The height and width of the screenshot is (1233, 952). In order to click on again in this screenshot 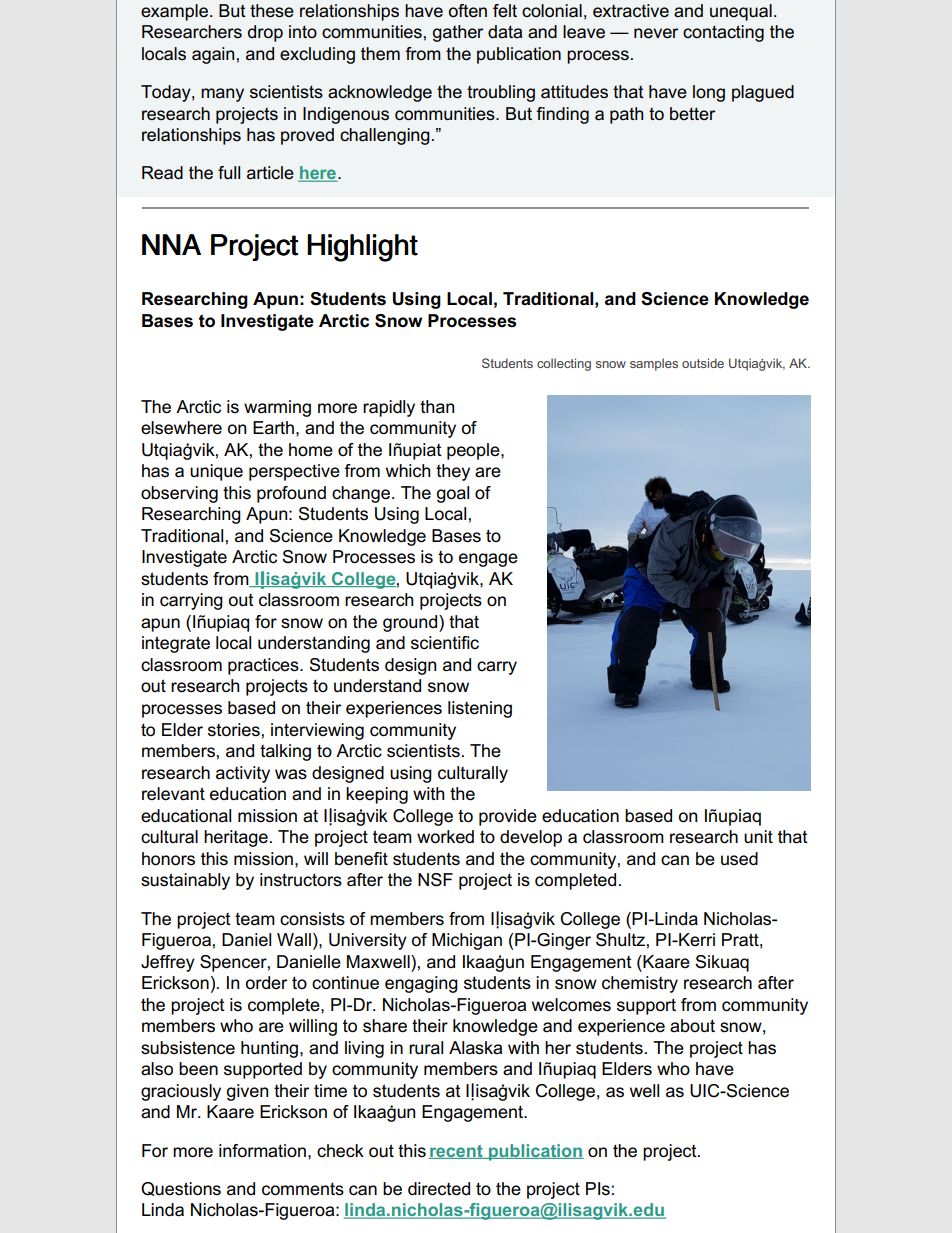, I will do `click(213, 55)`.
